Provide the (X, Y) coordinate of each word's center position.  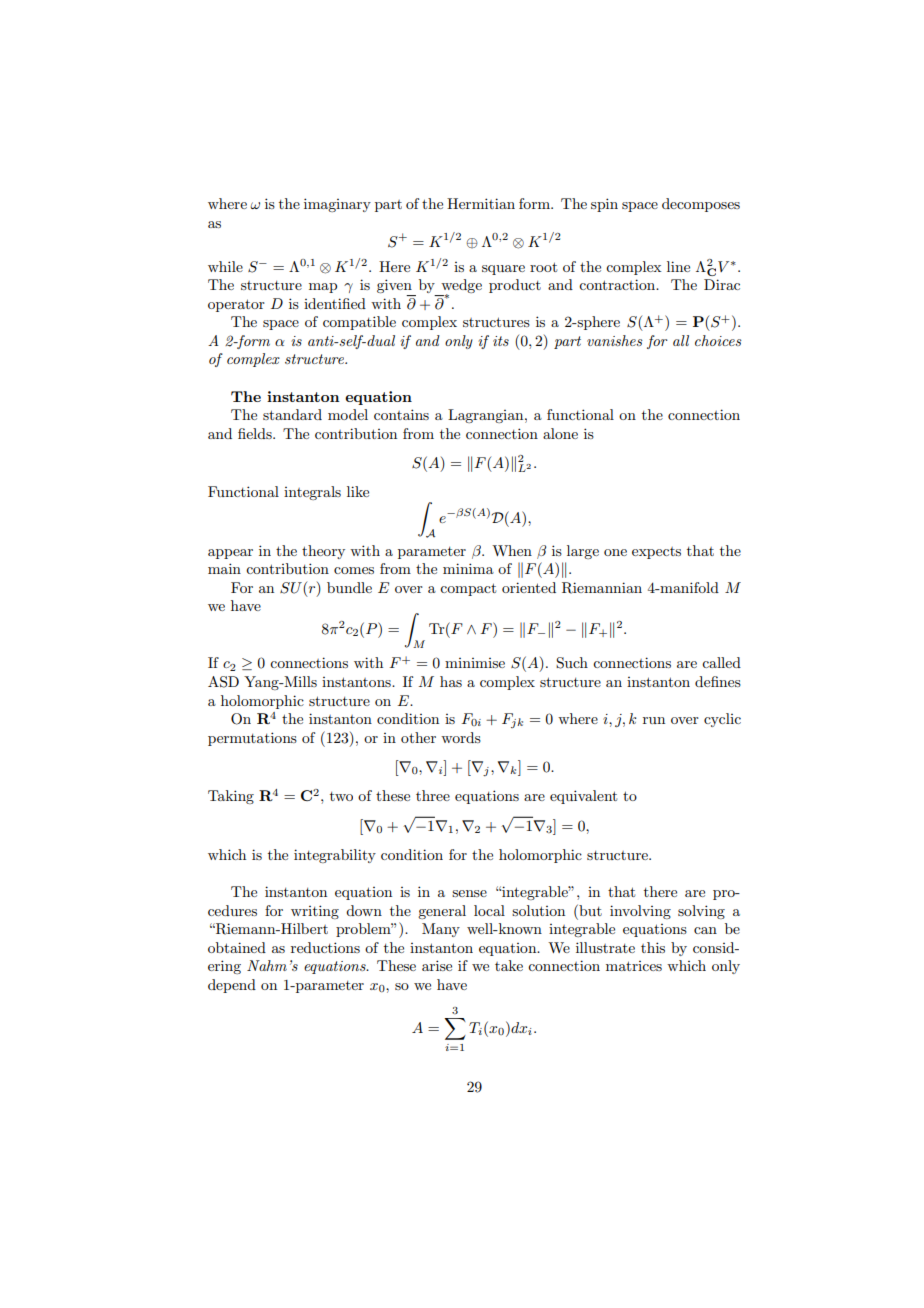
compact (468, 589)
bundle (349, 587)
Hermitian (481, 203)
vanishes (615, 340)
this (653, 947)
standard (292, 414)
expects (656, 553)
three (433, 795)
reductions (325, 947)
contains (401, 414)
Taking (231, 797)
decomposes (701, 205)
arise (437, 965)
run (654, 720)
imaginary (337, 205)
